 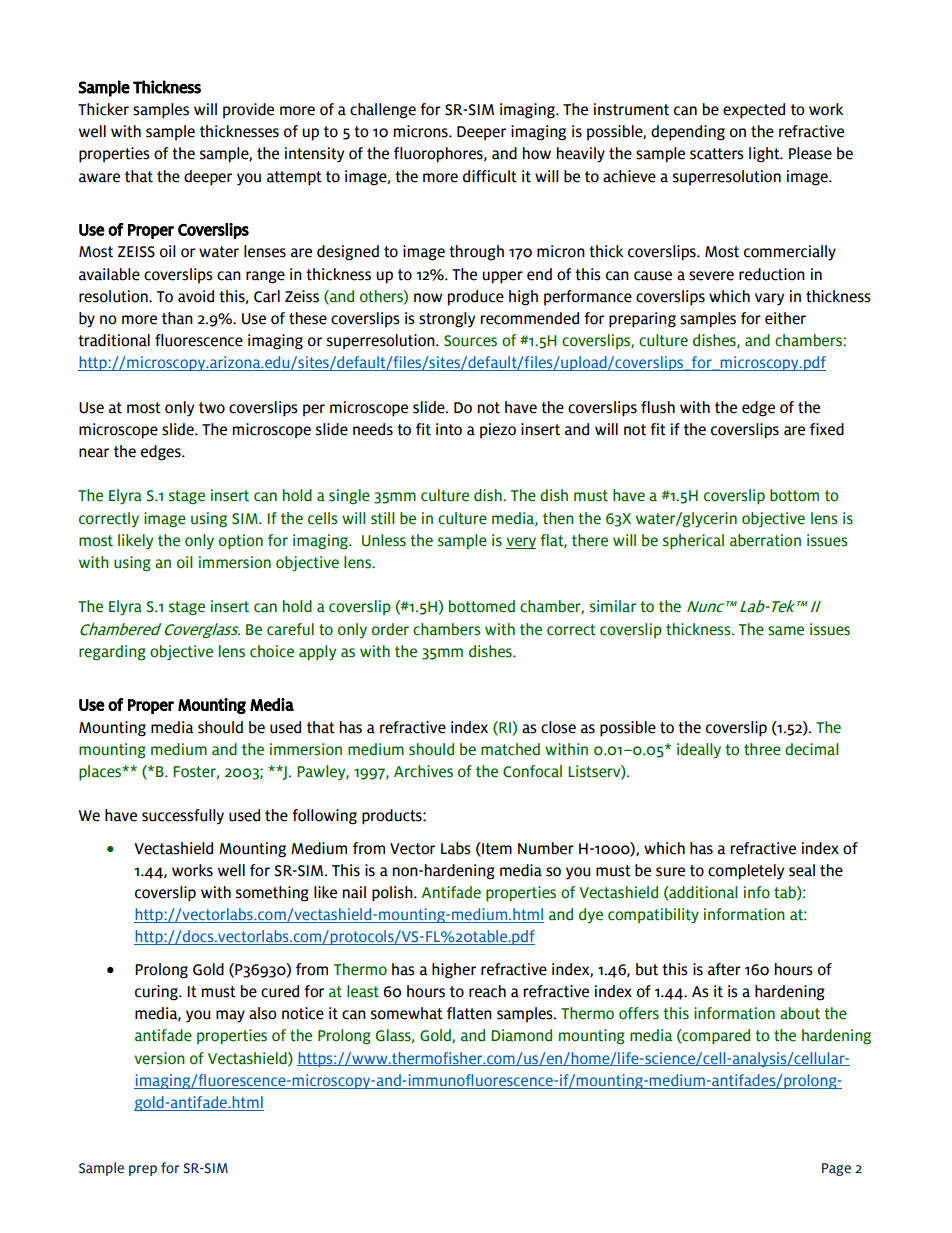 I want to click on difficult, so click(x=490, y=176).
